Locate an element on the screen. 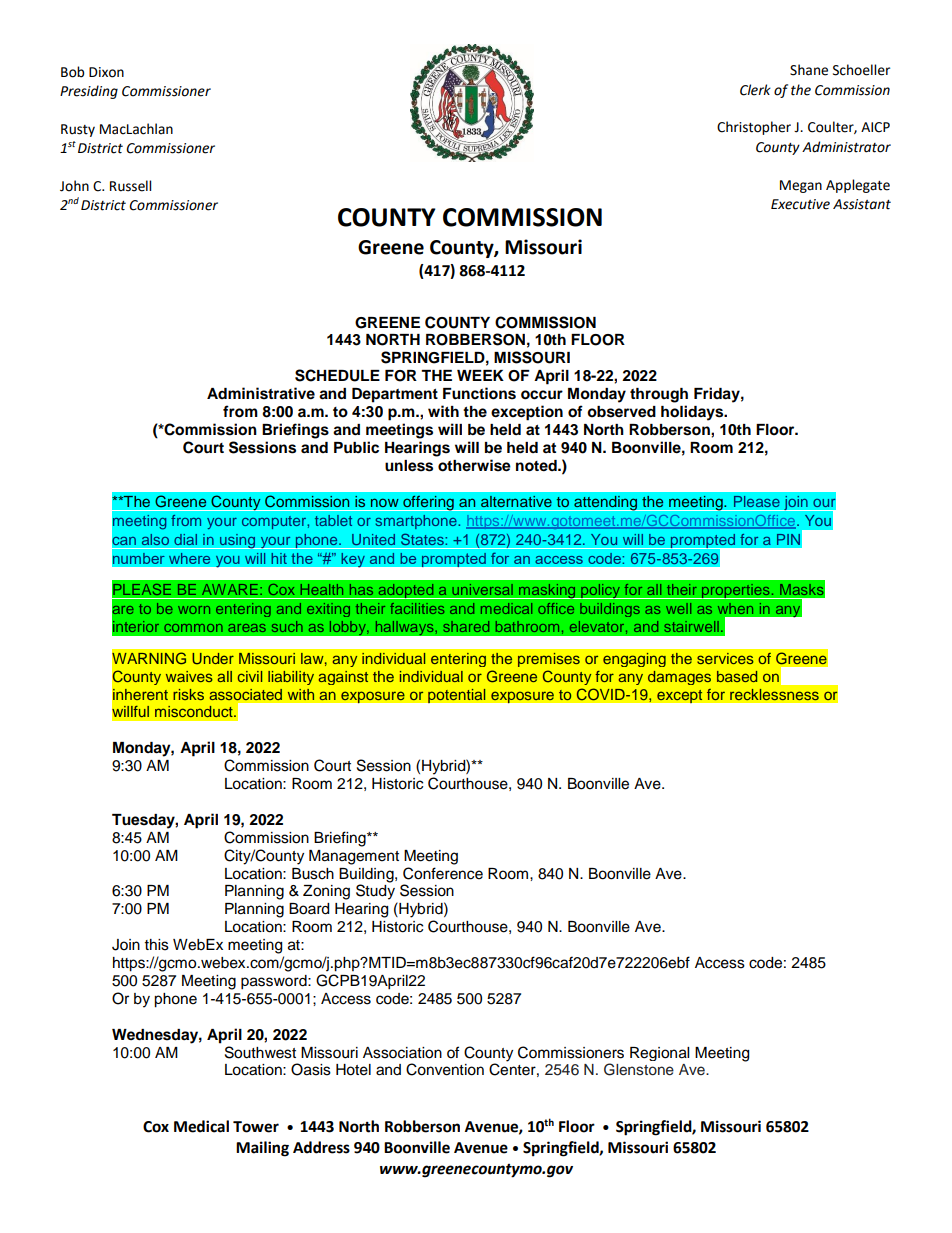 This screenshot has width=952, height=1233. Tower is located at coordinates (256, 1127).
